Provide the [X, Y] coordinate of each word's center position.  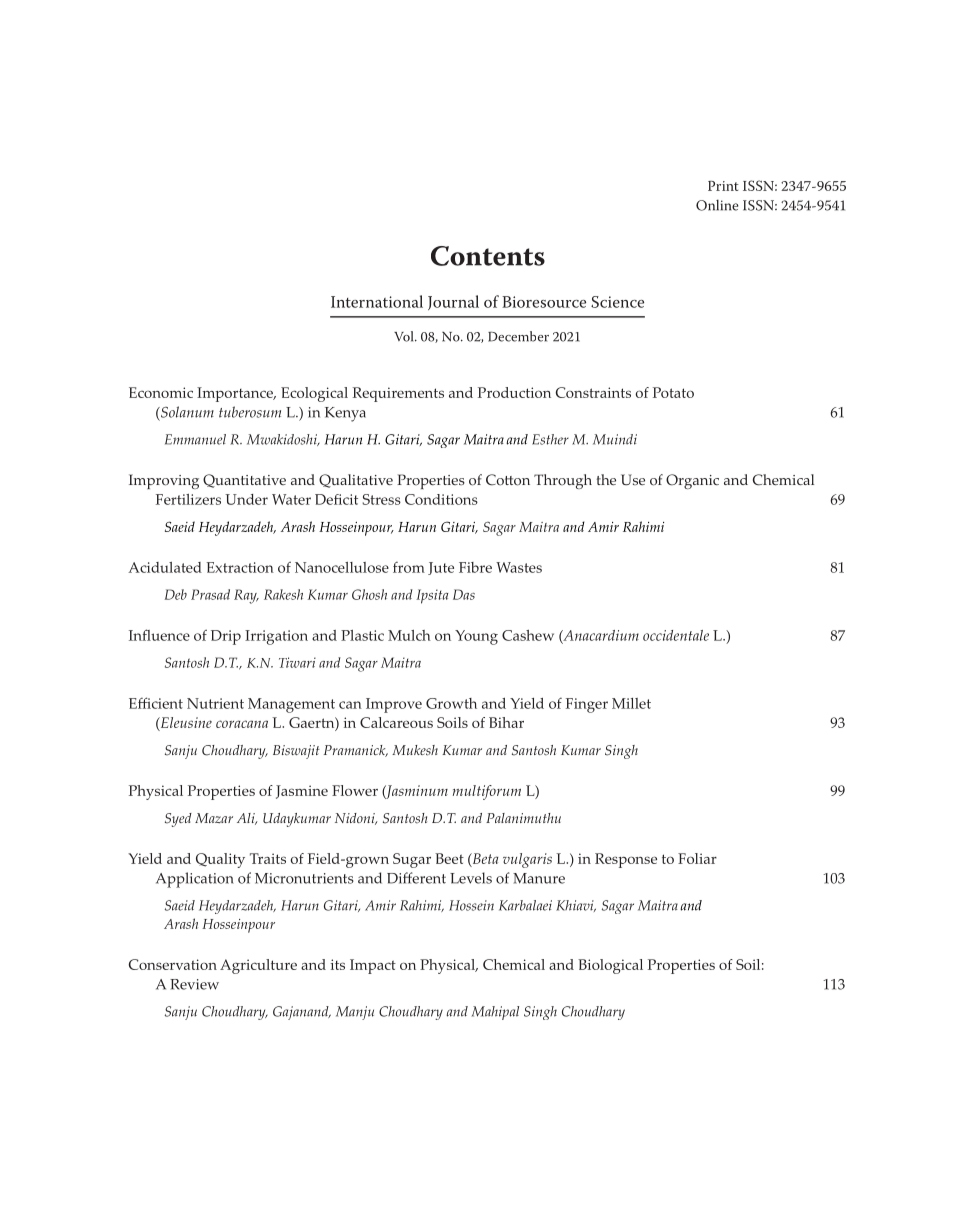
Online [717, 205]
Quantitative [244, 481]
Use [633, 480]
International [377, 301]
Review [194, 984]
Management [291, 705]
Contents [488, 256]
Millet [631, 703]
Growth [451, 703]
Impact [373, 966]
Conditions [441, 499]
